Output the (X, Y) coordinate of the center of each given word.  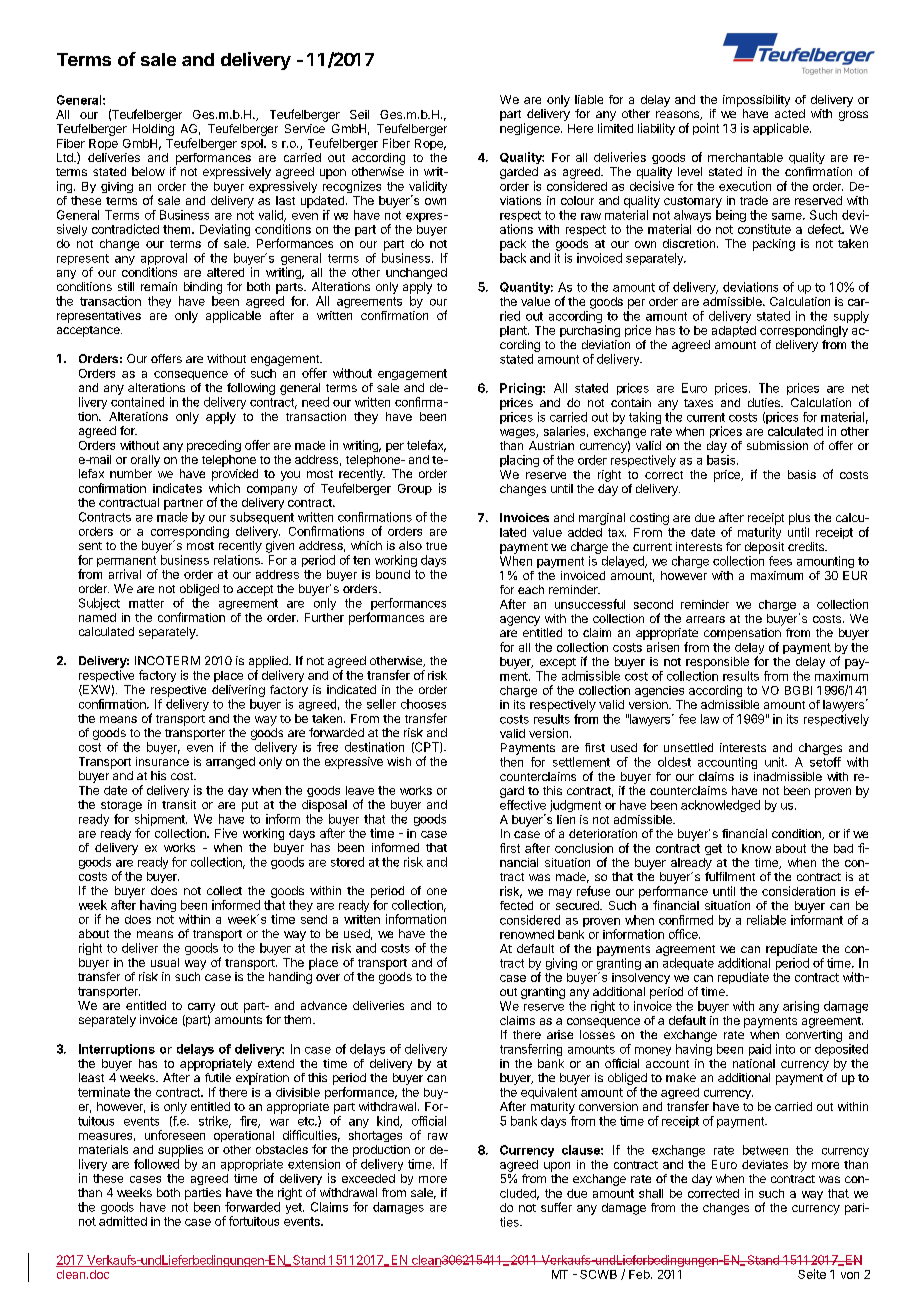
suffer (556, 1207)
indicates (177, 488)
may (560, 893)
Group (415, 489)
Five (226, 833)
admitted (123, 1221)
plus (799, 519)
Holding (153, 130)
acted (790, 113)
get (713, 849)
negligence (531, 129)
